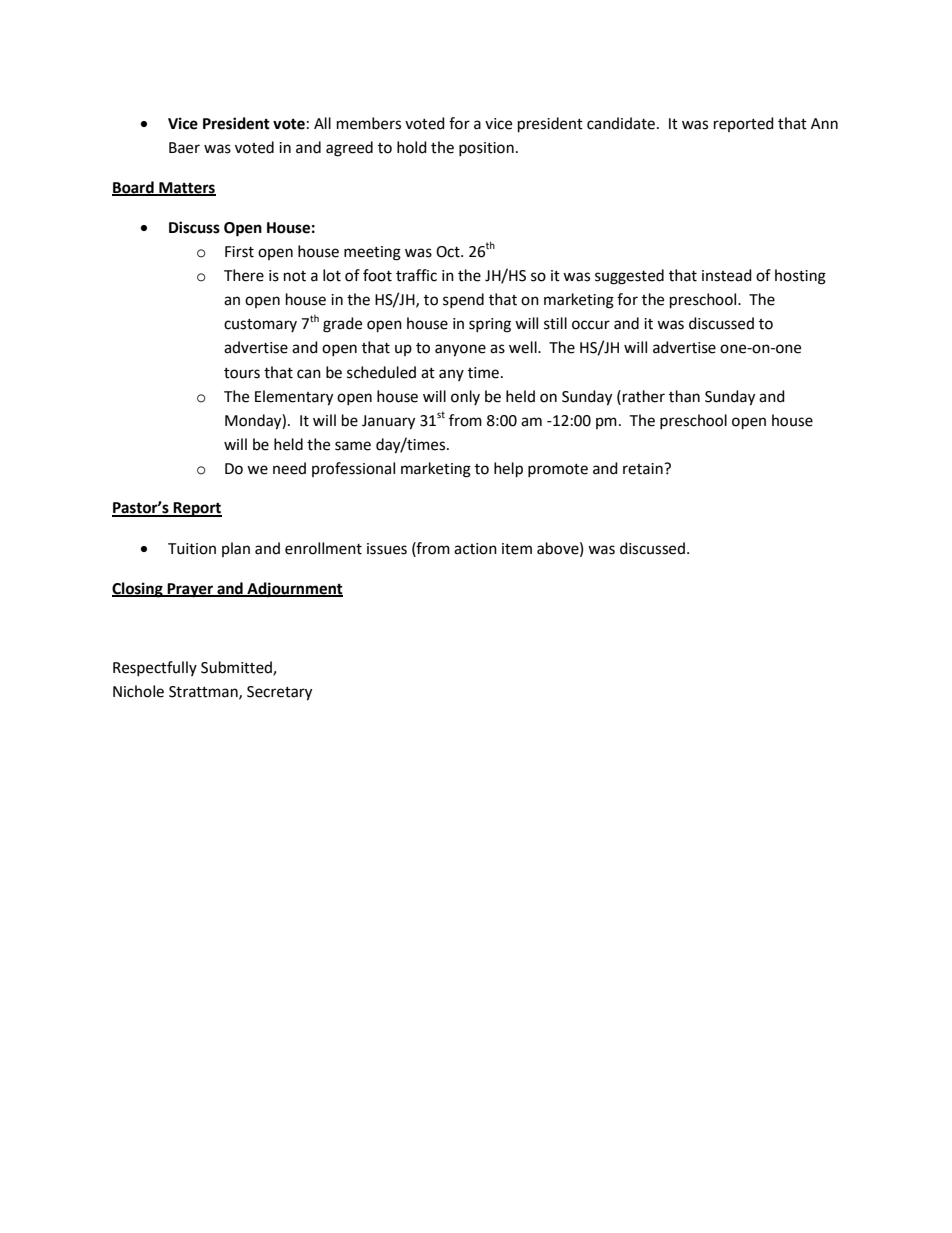  I want to click on item, so click(517, 549).
